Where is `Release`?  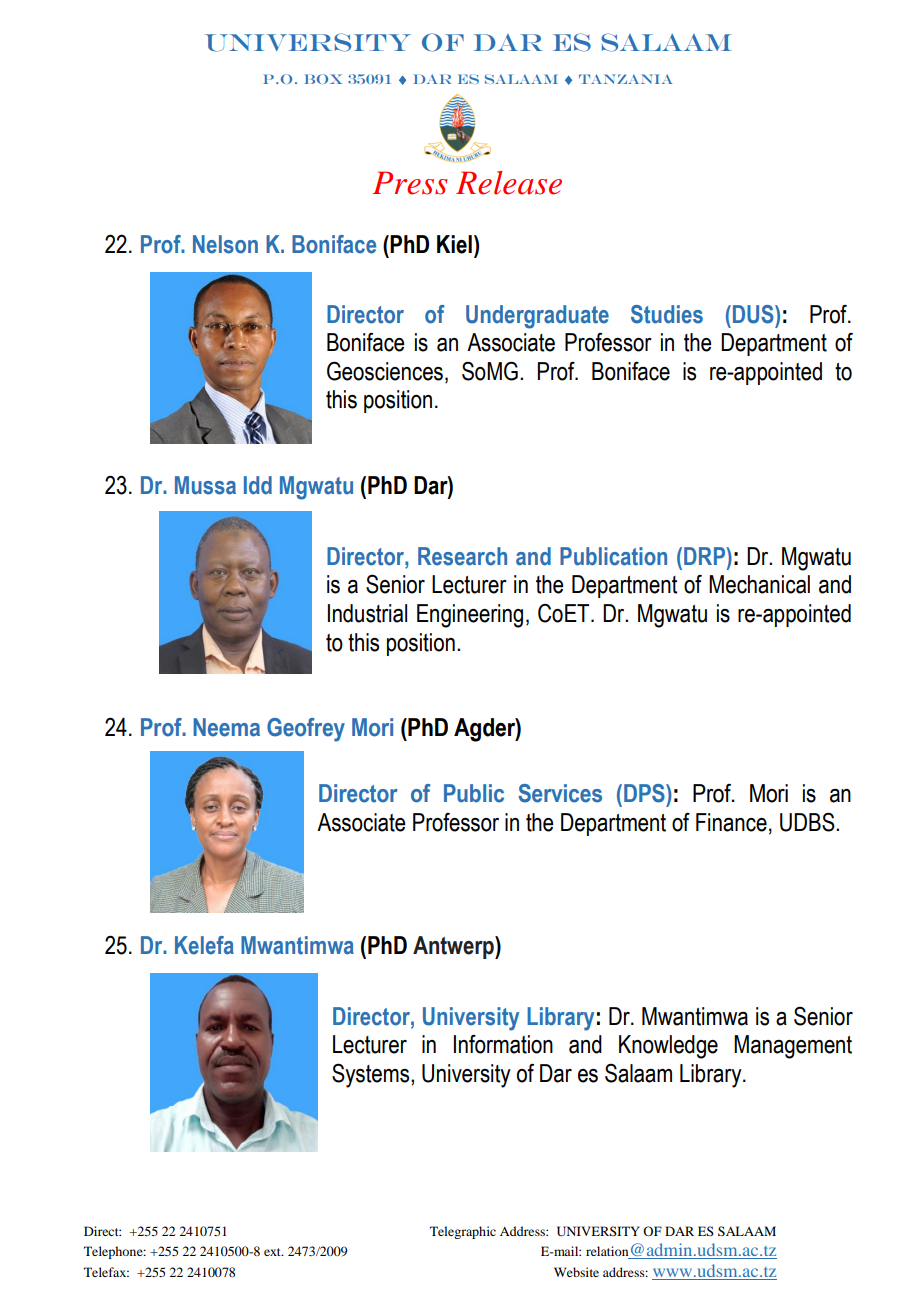 Release is located at coordinates (509, 183).
